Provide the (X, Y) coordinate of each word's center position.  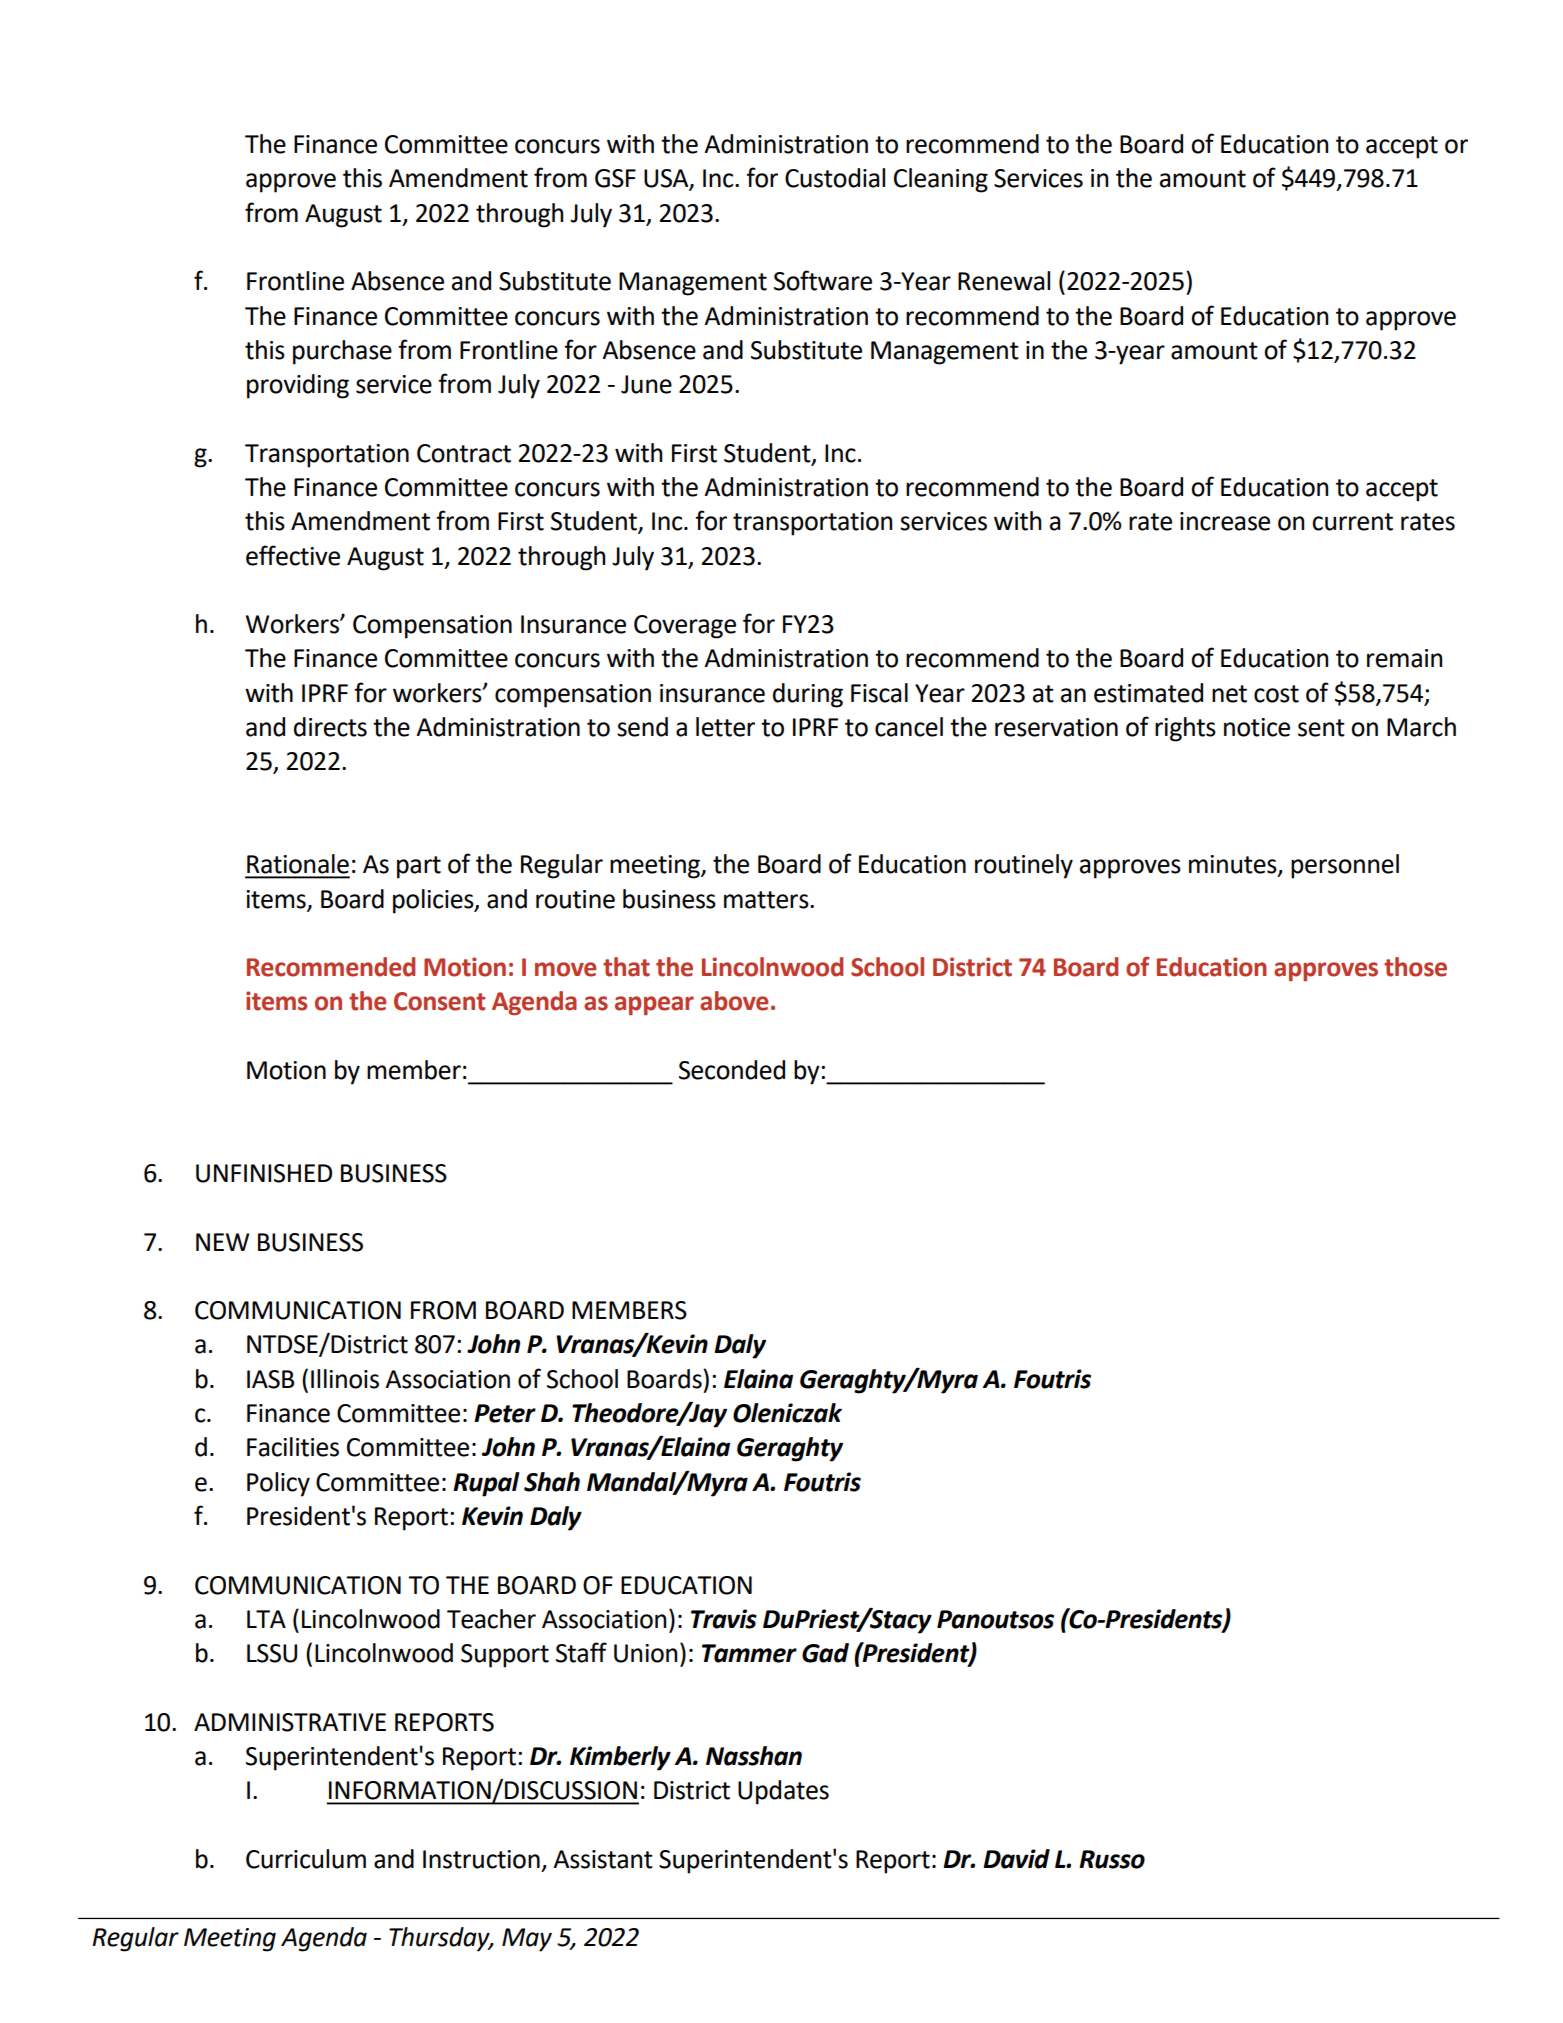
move (565, 969)
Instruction (481, 1859)
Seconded (732, 1070)
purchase (342, 352)
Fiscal (879, 693)
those (1415, 967)
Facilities (293, 1447)
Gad (825, 1653)
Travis (724, 1619)
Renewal (1004, 281)
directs (330, 727)
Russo (1112, 1859)
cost (1276, 694)
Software (823, 280)
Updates (783, 1792)
